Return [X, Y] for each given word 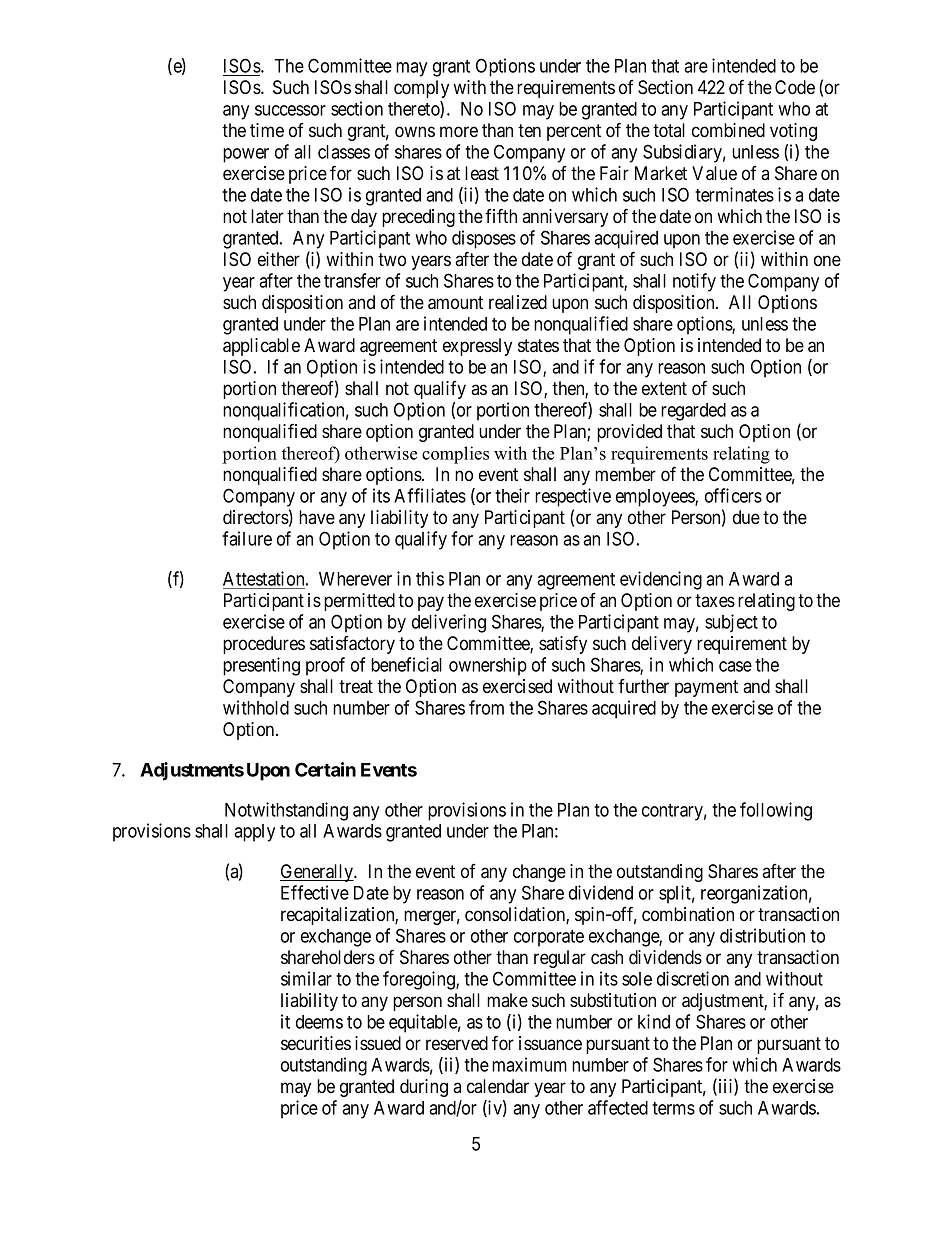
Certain [325, 769]
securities [316, 1043]
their [512, 495]
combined [728, 130]
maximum [529, 1064]
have [317, 517]
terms [673, 1108]
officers [733, 495]
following [776, 811]
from [486, 707]
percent [574, 132]
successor [290, 110]
